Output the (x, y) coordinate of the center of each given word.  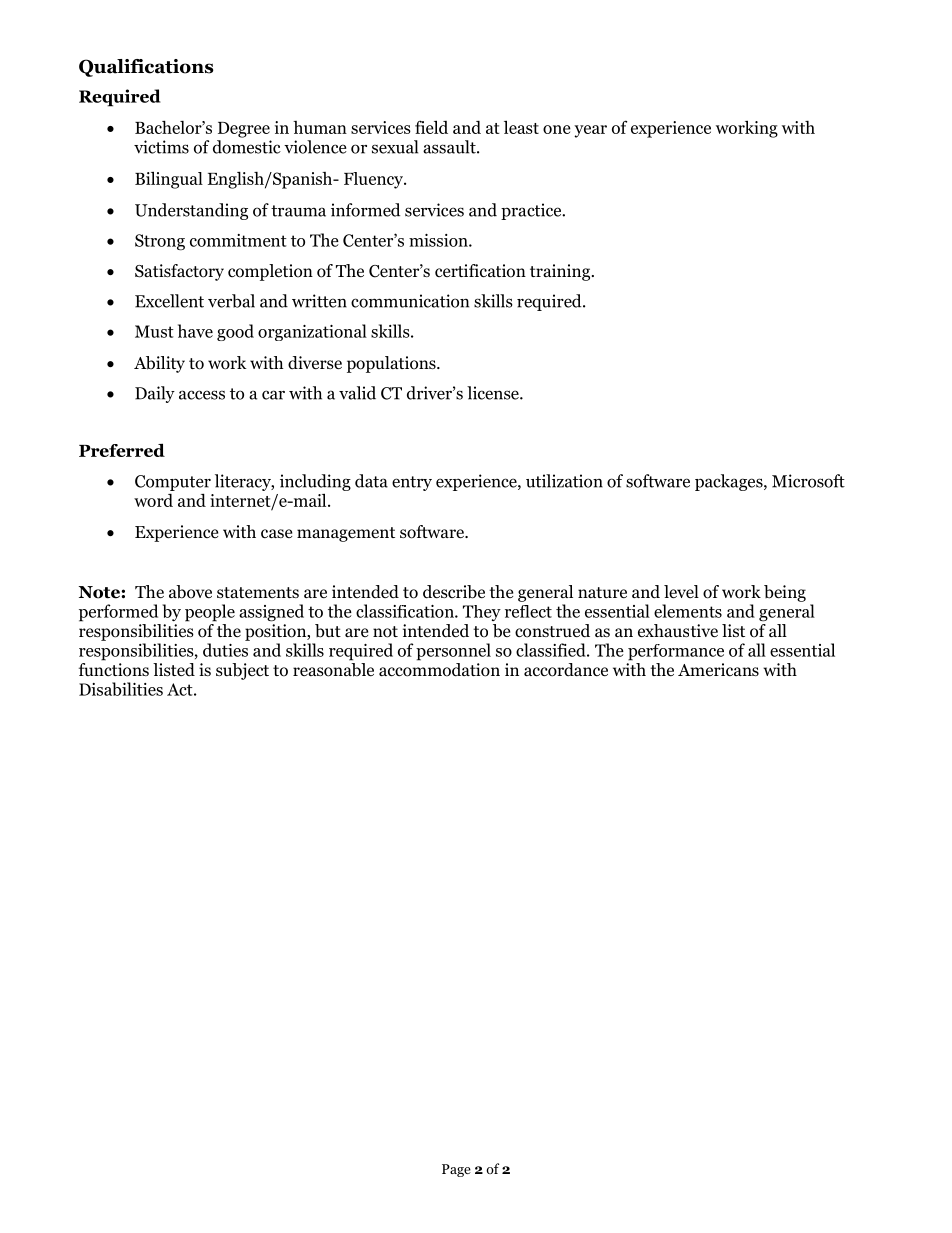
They (482, 613)
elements (688, 611)
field (431, 127)
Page (456, 1170)
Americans (718, 669)
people (210, 613)
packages (730, 482)
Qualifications (146, 68)
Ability (159, 364)
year (590, 131)
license (494, 393)
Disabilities (121, 689)
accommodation (439, 670)
